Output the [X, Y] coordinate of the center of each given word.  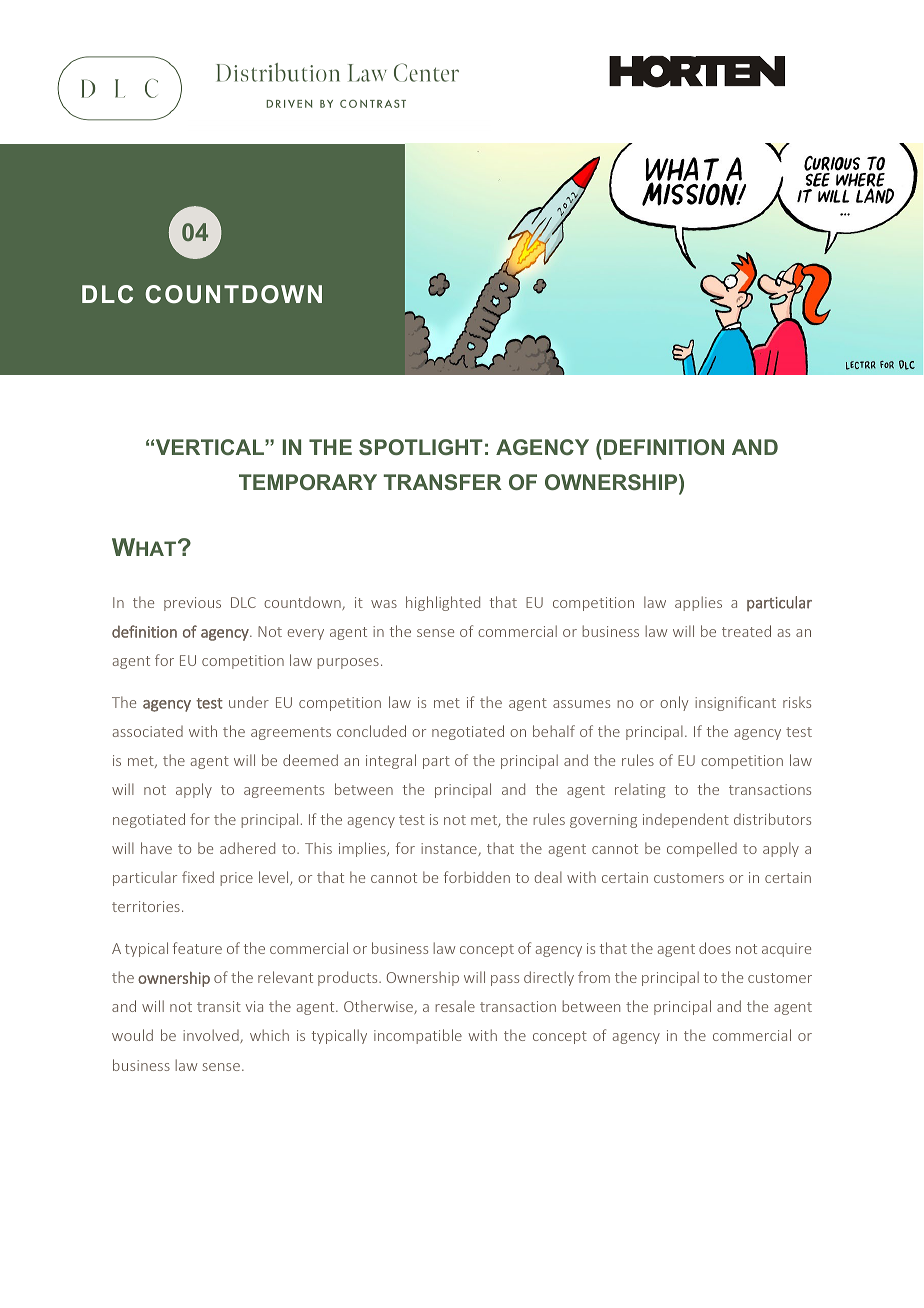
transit [219, 1006]
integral [391, 761]
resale [455, 1006]
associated [148, 731]
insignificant [735, 703]
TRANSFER [442, 482]
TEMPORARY [308, 482]
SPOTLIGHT [421, 447]
